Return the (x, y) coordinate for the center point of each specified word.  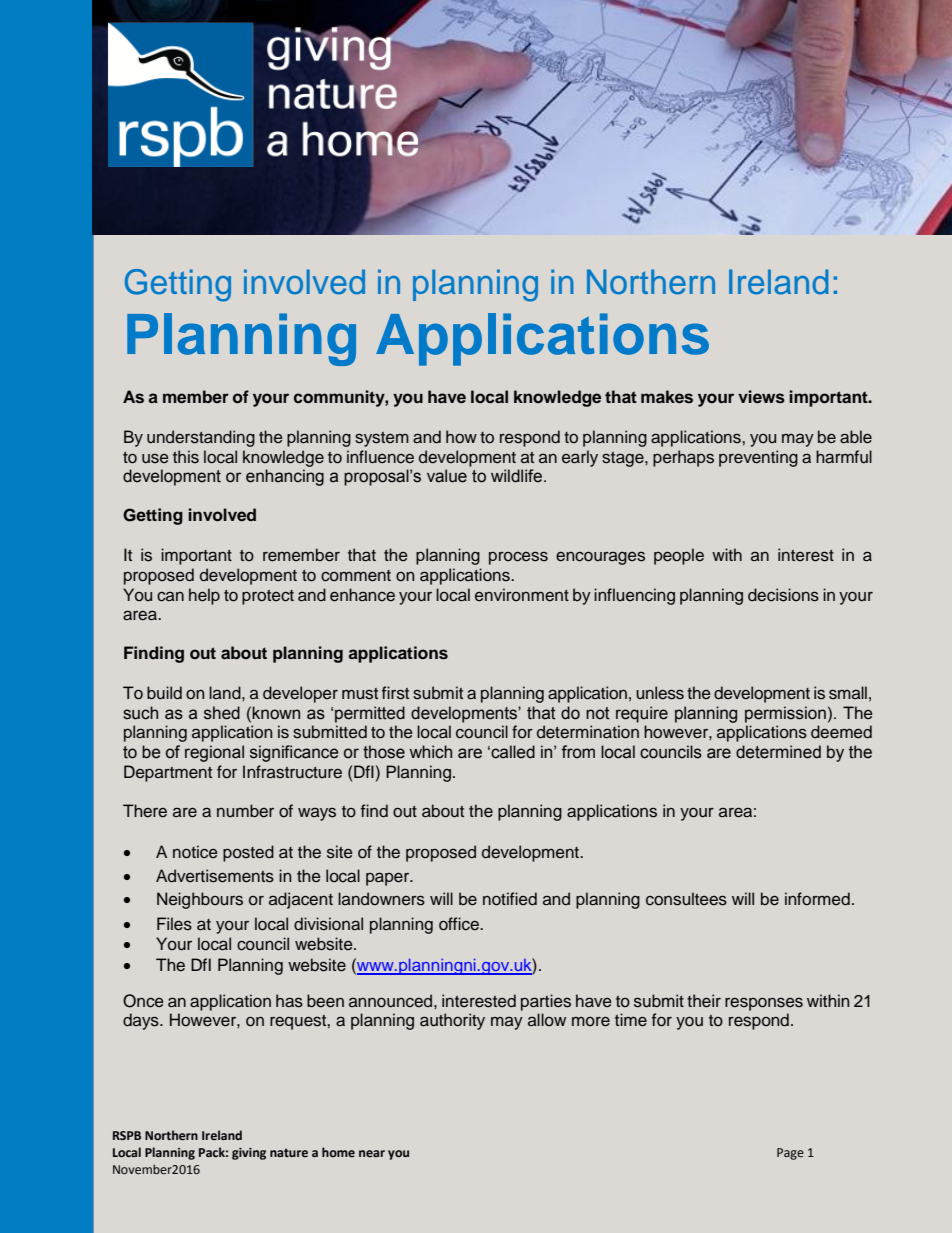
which (431, 752)
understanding (201, 438)
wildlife (518, 476)
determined (778, 752)
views (761, 397)
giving (249, 1154)
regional (214, 753)
